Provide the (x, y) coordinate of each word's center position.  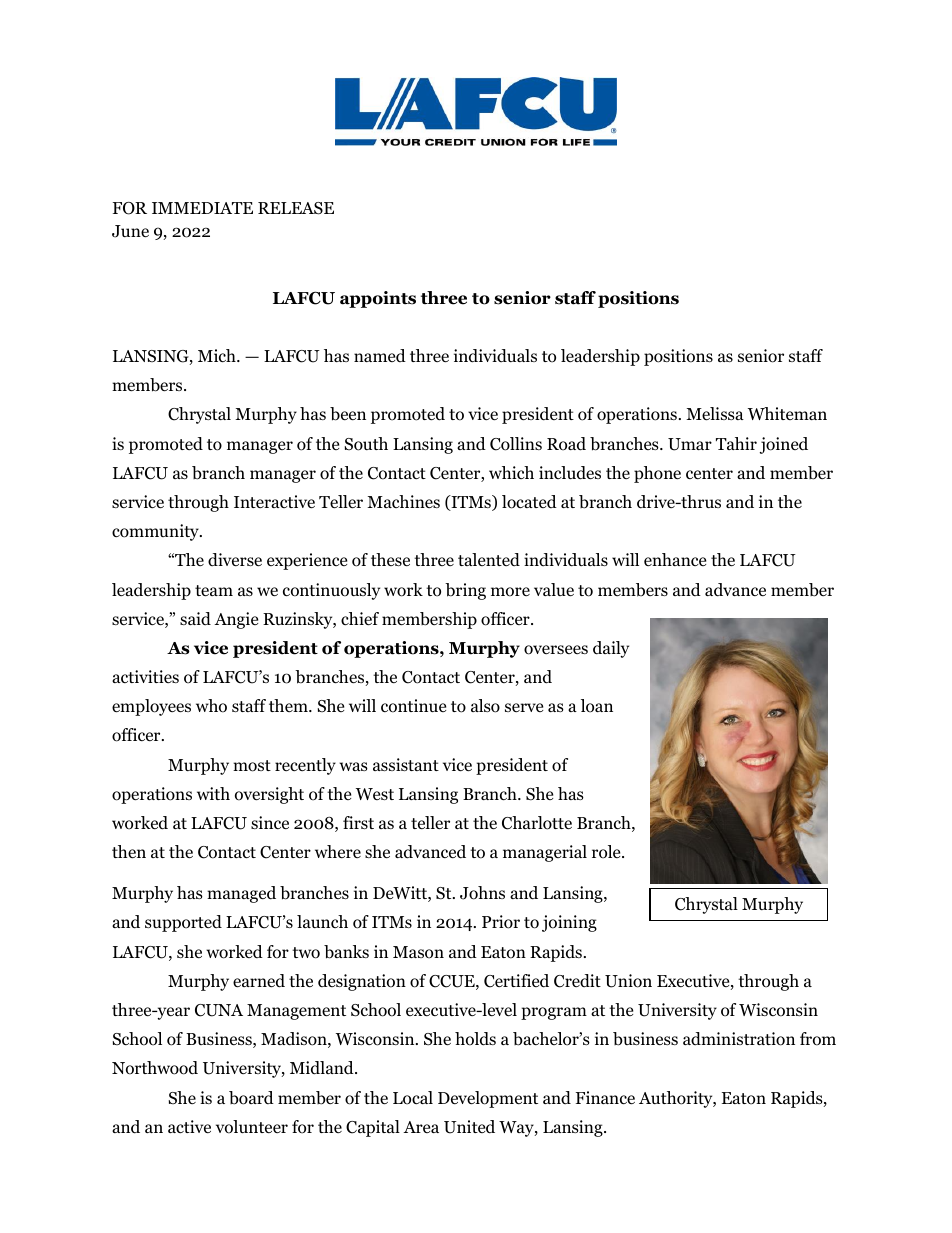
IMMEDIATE (202, 208)
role (607, 852)
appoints (378, 299)
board (251, 1098)
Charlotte (537, 823)
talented (489, 560)
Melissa (715, 414)
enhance (675, 559)
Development (488, 1099)
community (156, 532)
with (213, 793)
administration (739, 1039)
